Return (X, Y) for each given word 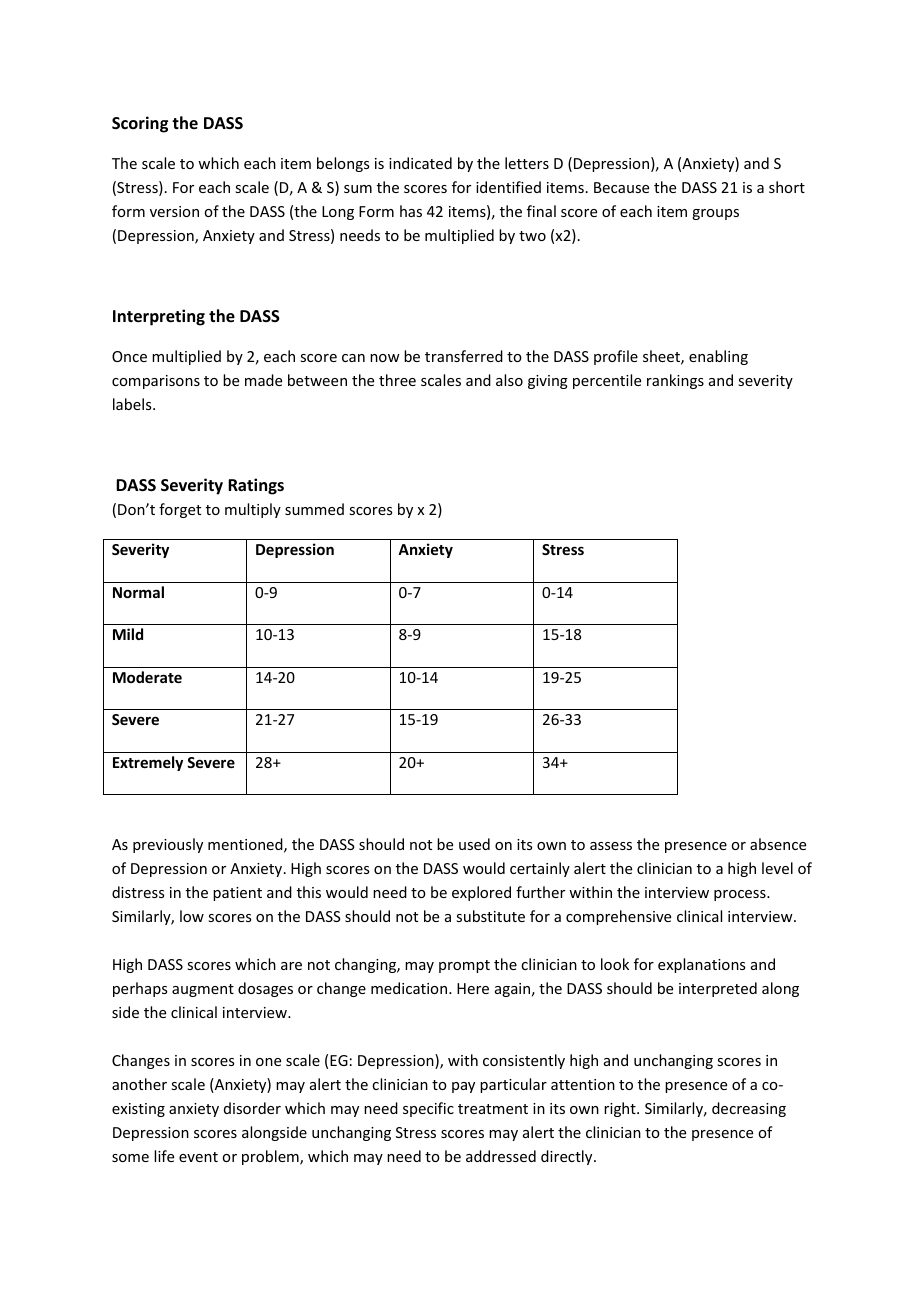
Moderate (147, 677)
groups (715, 214)
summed (314, 509)
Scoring (140, 124)
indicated (420, 163)
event (198, 1157)
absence (778, 844)
